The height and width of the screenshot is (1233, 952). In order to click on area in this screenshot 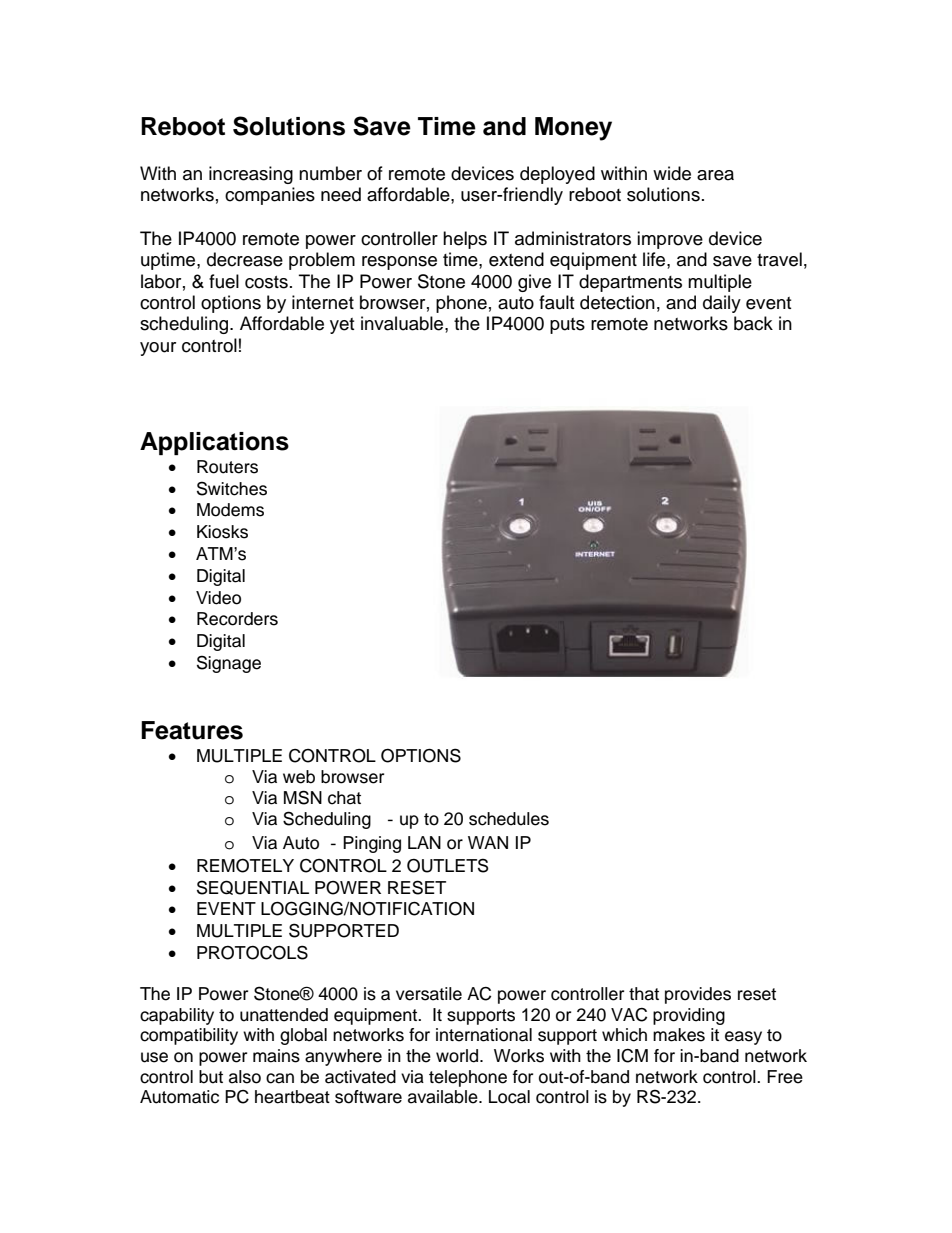, I will do `click(715, 175)`.
